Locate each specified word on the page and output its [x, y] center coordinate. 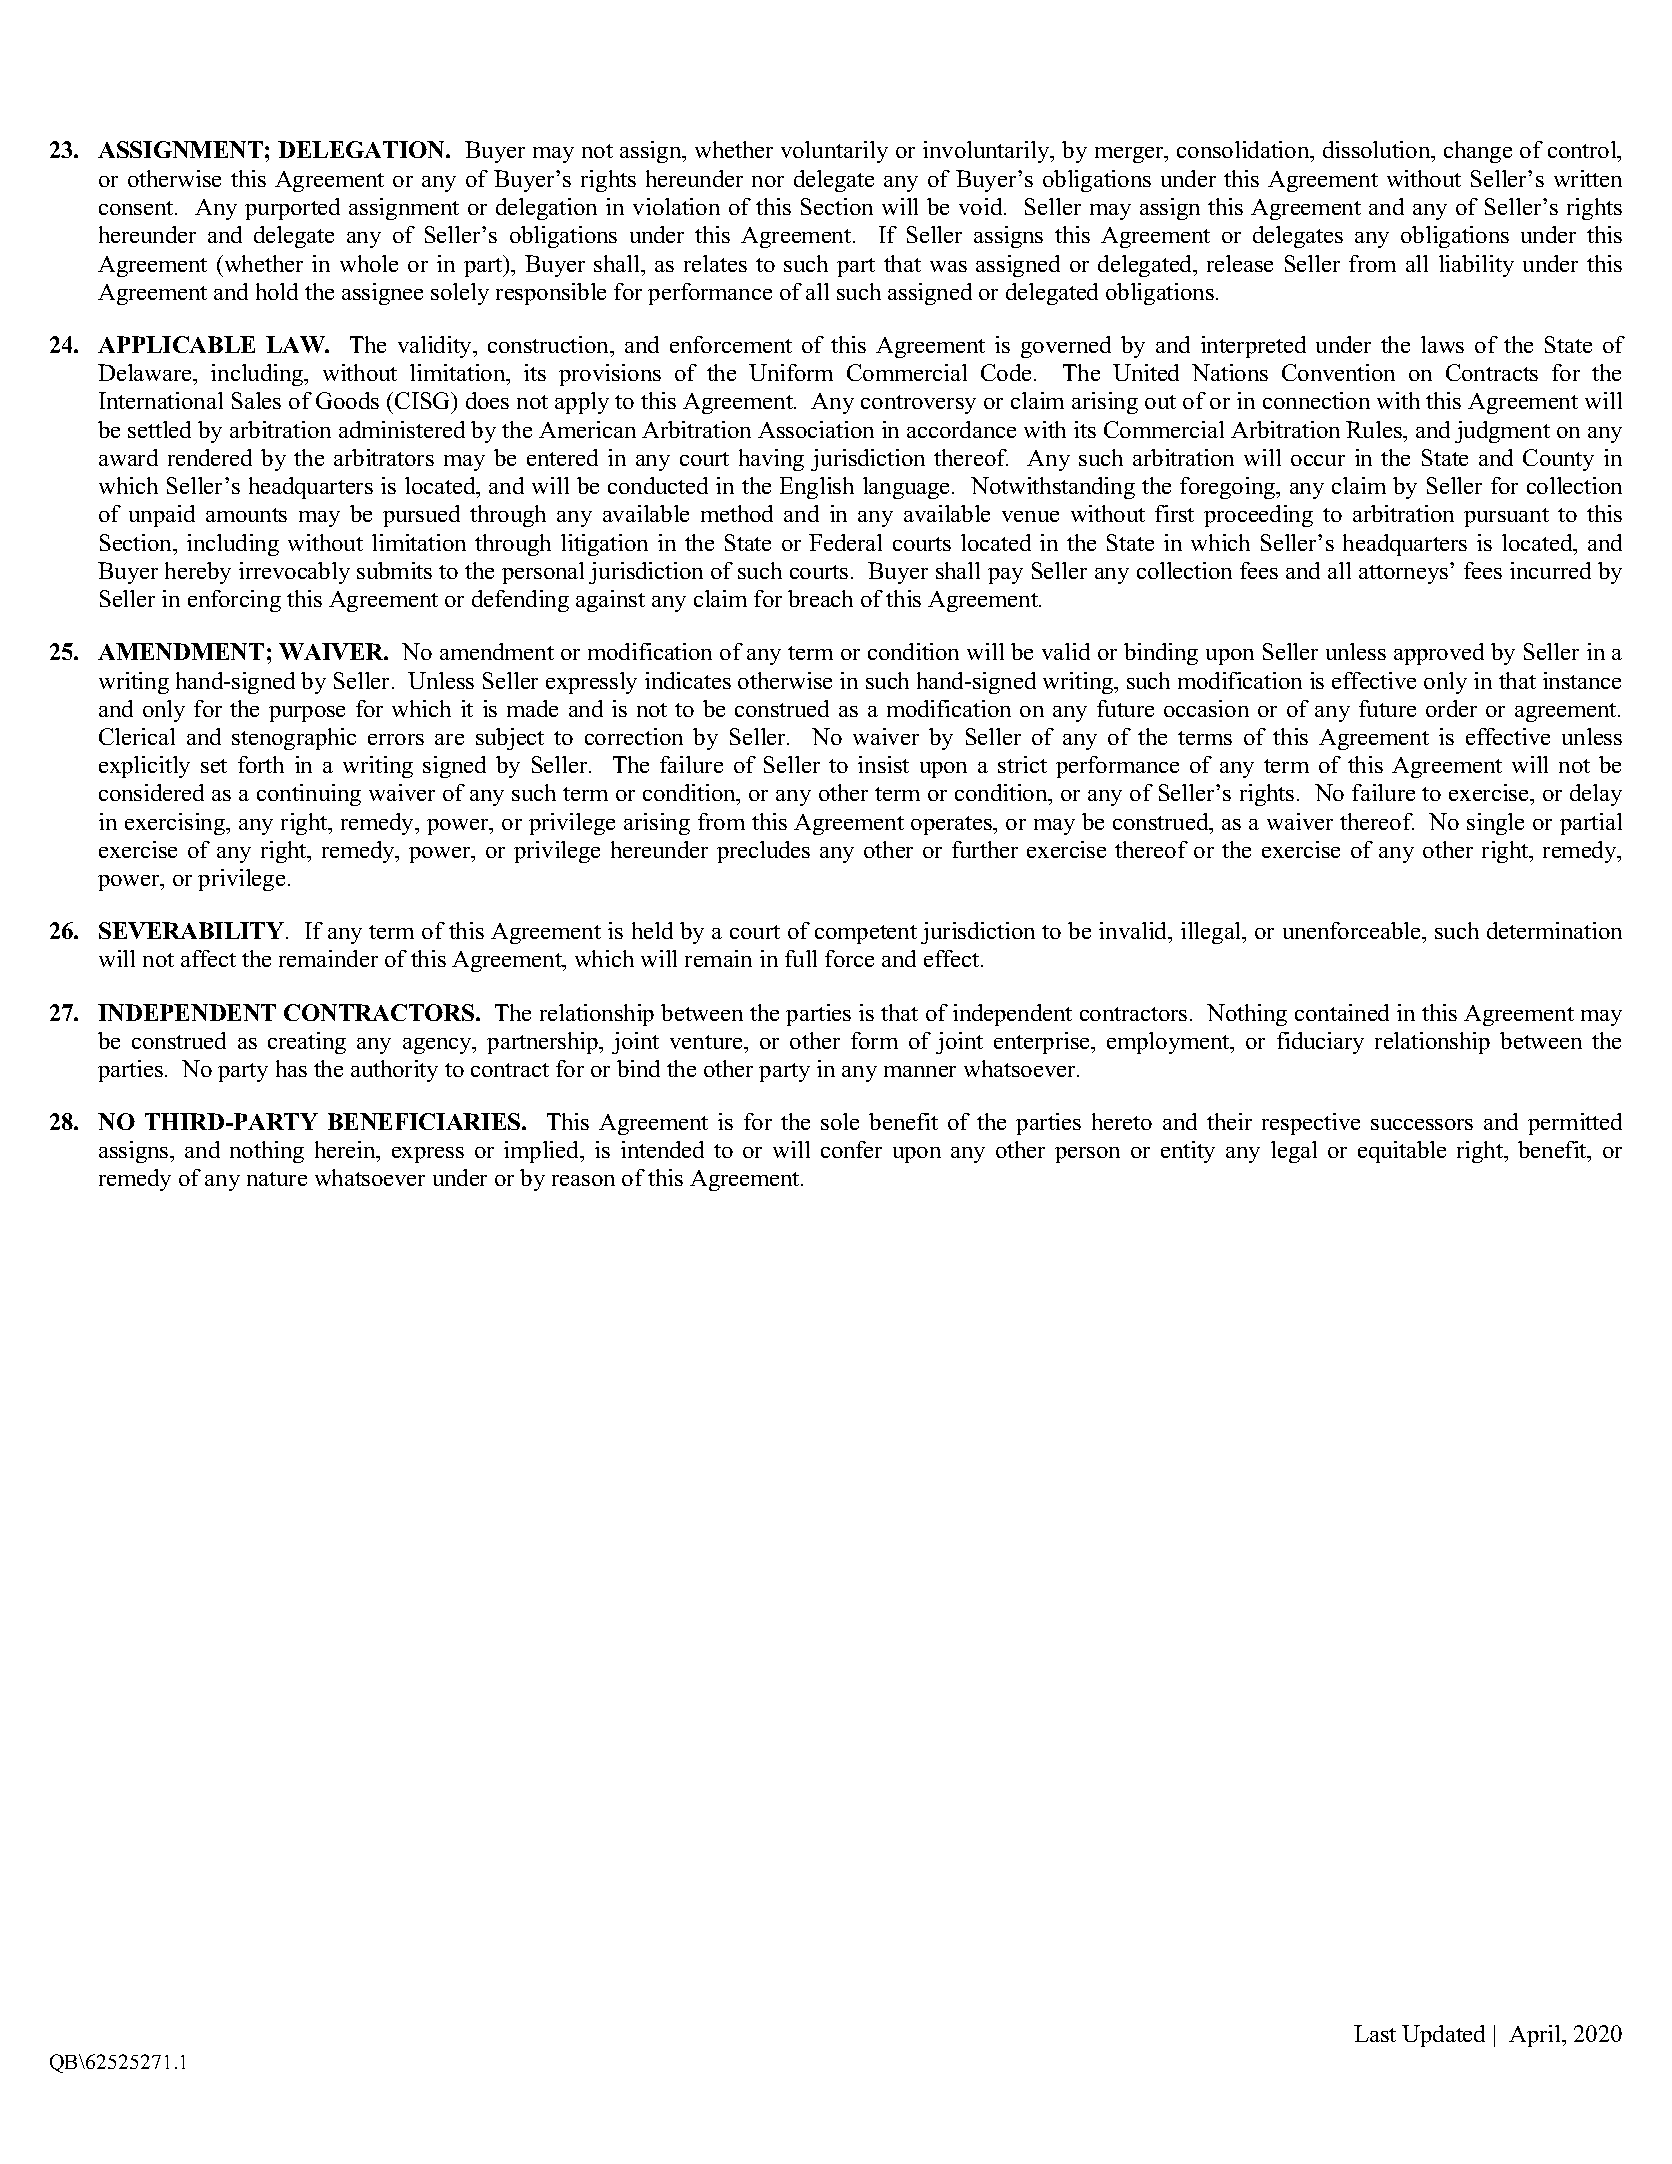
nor [768, 181]
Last [1375, 2033]
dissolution [1378, 149]
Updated [1443, 2036]
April [1536, 2036]
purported [292, 209]
